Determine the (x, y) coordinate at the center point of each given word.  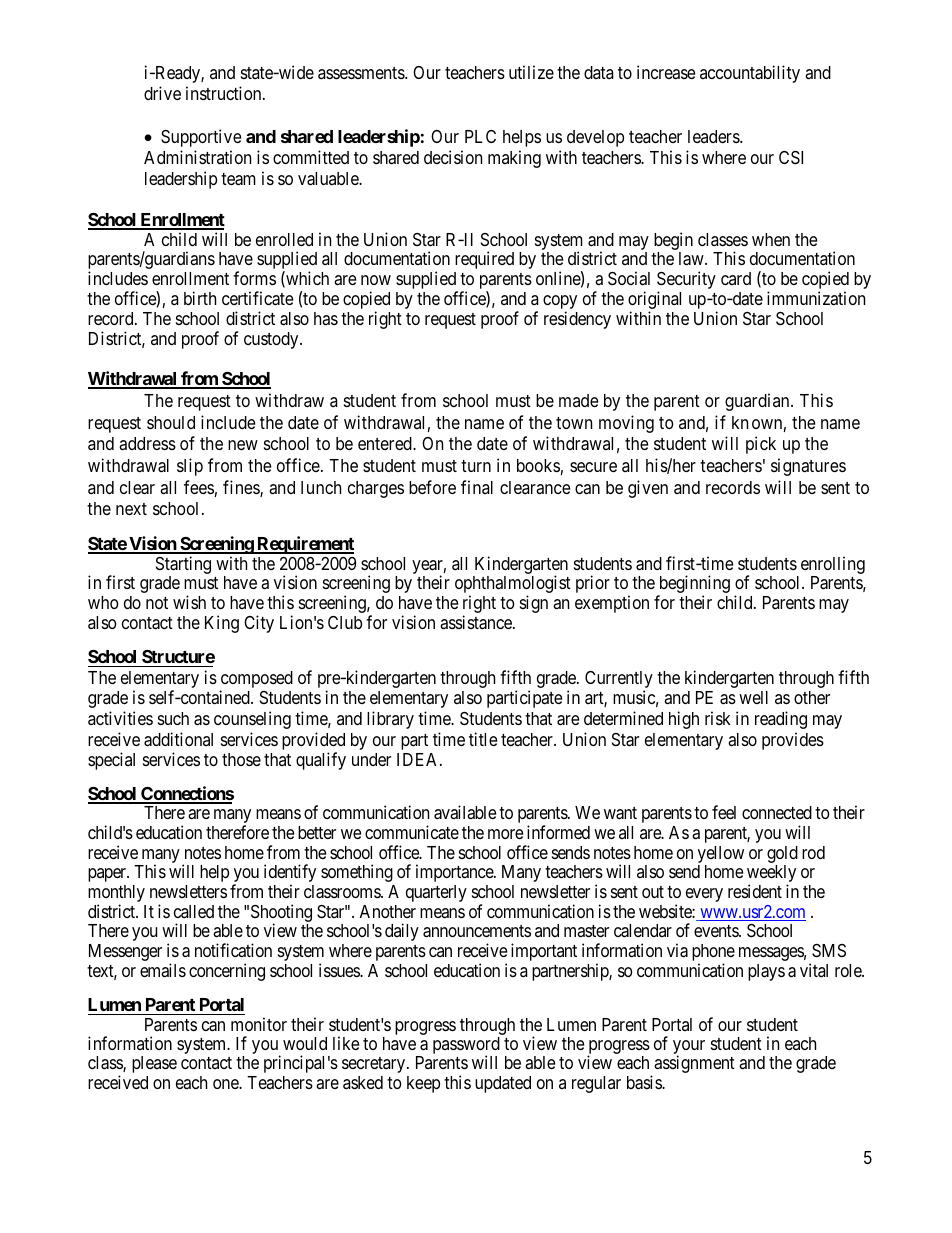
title (483, 739)
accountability (750, 74)
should (171, 422)
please (154, 1064)
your (689, 1048)
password (466, 1047)
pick (761, 445)
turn (476, 466)
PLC (480, 136)
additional (178, 739)
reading (781, 720)
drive (162, 93)
